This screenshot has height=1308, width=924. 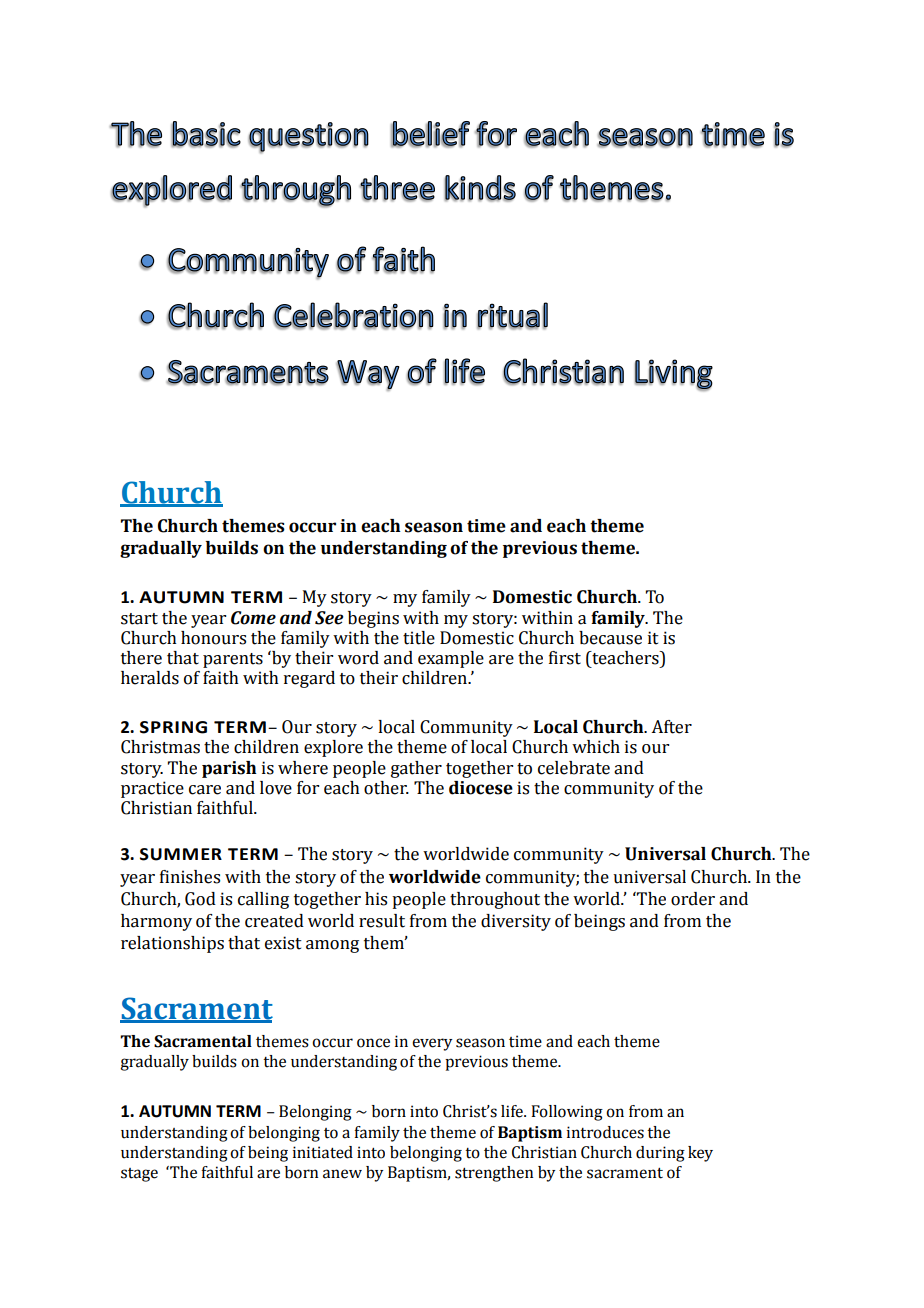 What do you see at coordinates (373, 1043) in the screenshot?
I see `once` at bounding box center [373, 1043].
